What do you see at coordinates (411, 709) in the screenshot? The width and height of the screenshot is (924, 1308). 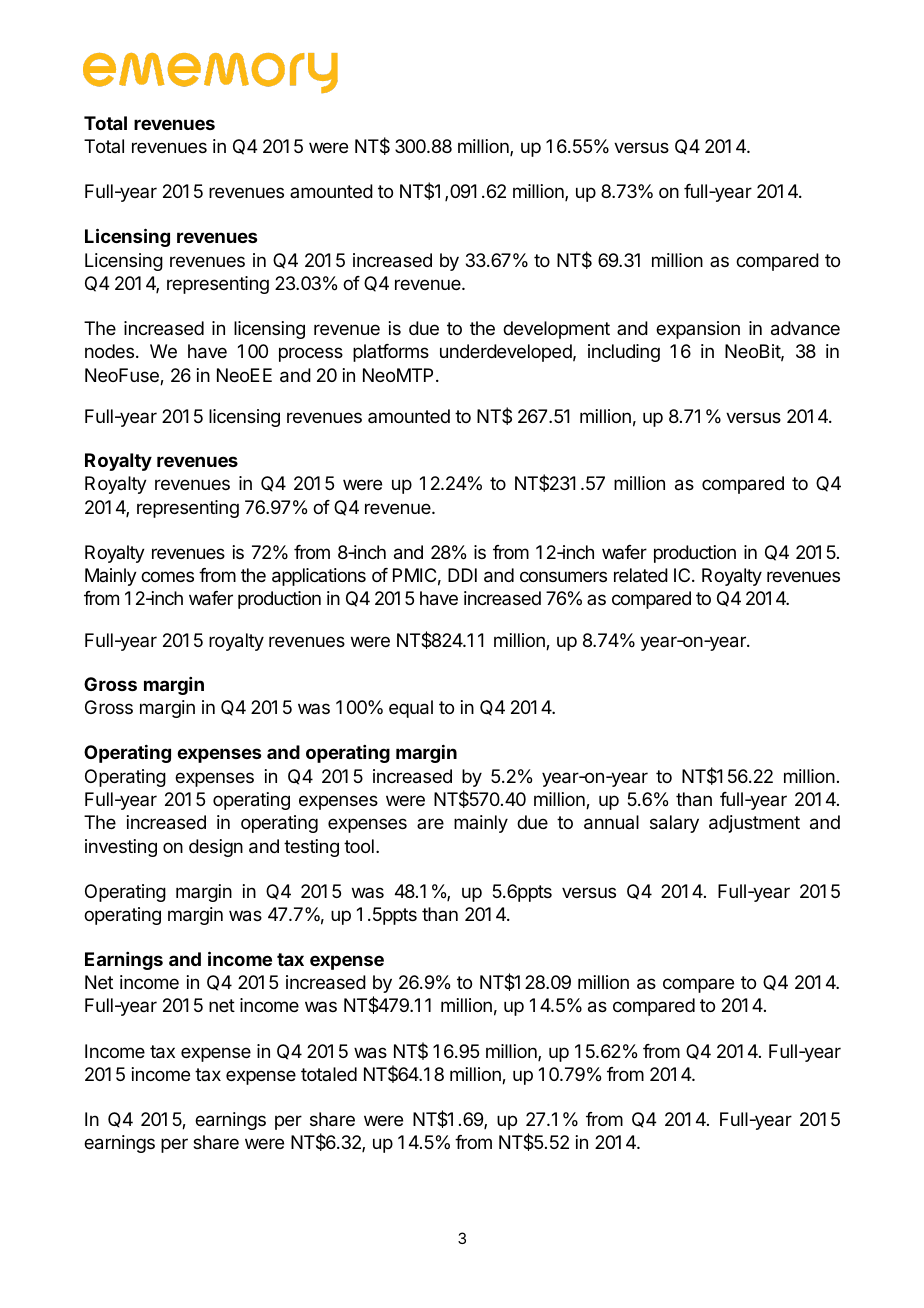 I see `equal` at bounding box center [411, 709].
